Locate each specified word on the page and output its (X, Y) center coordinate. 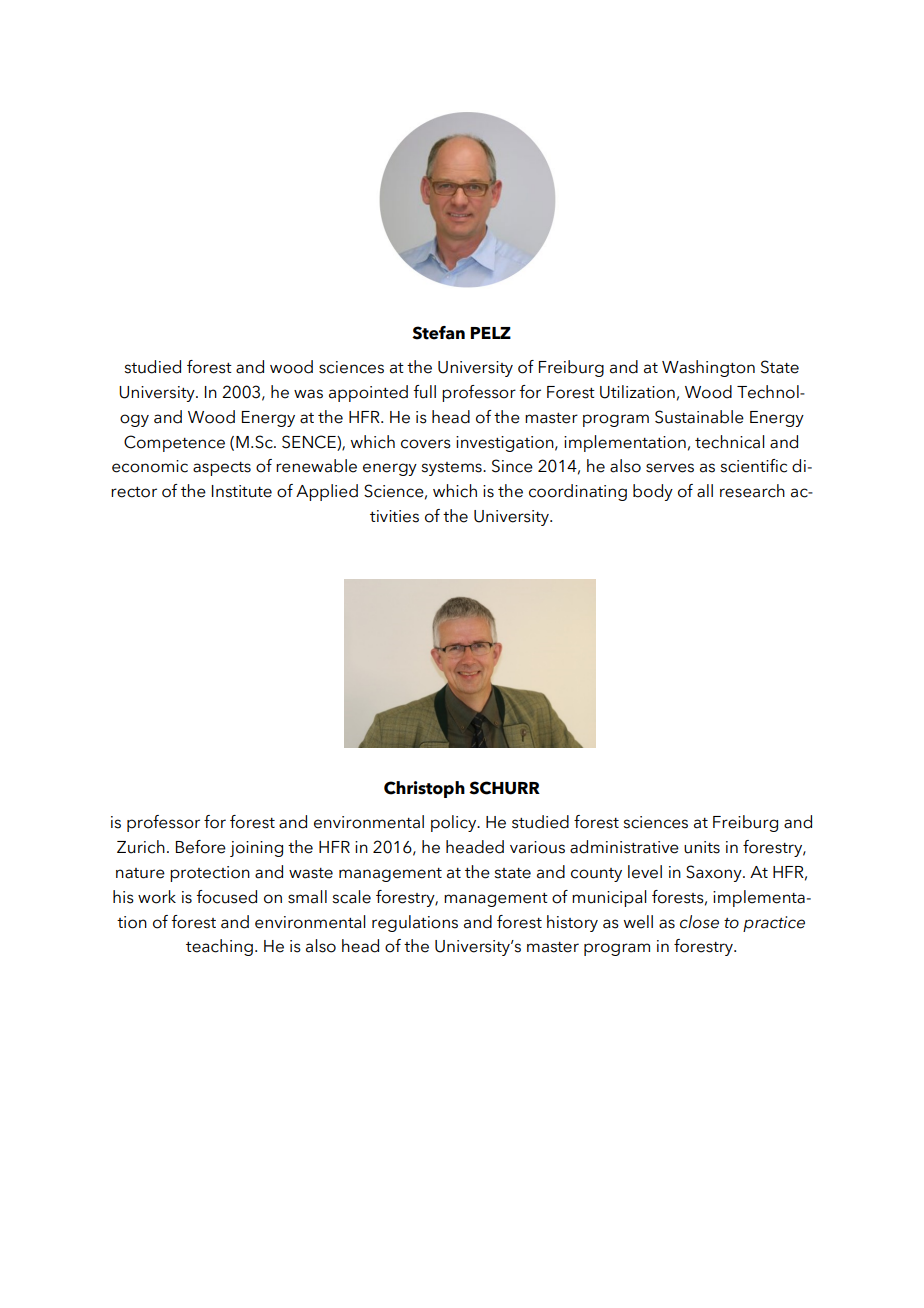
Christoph (424, 789)
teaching (219, 947)
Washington (708, 368)
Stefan (438, 333)
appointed (368, 393)
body (653, 492)
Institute (242, 491)
